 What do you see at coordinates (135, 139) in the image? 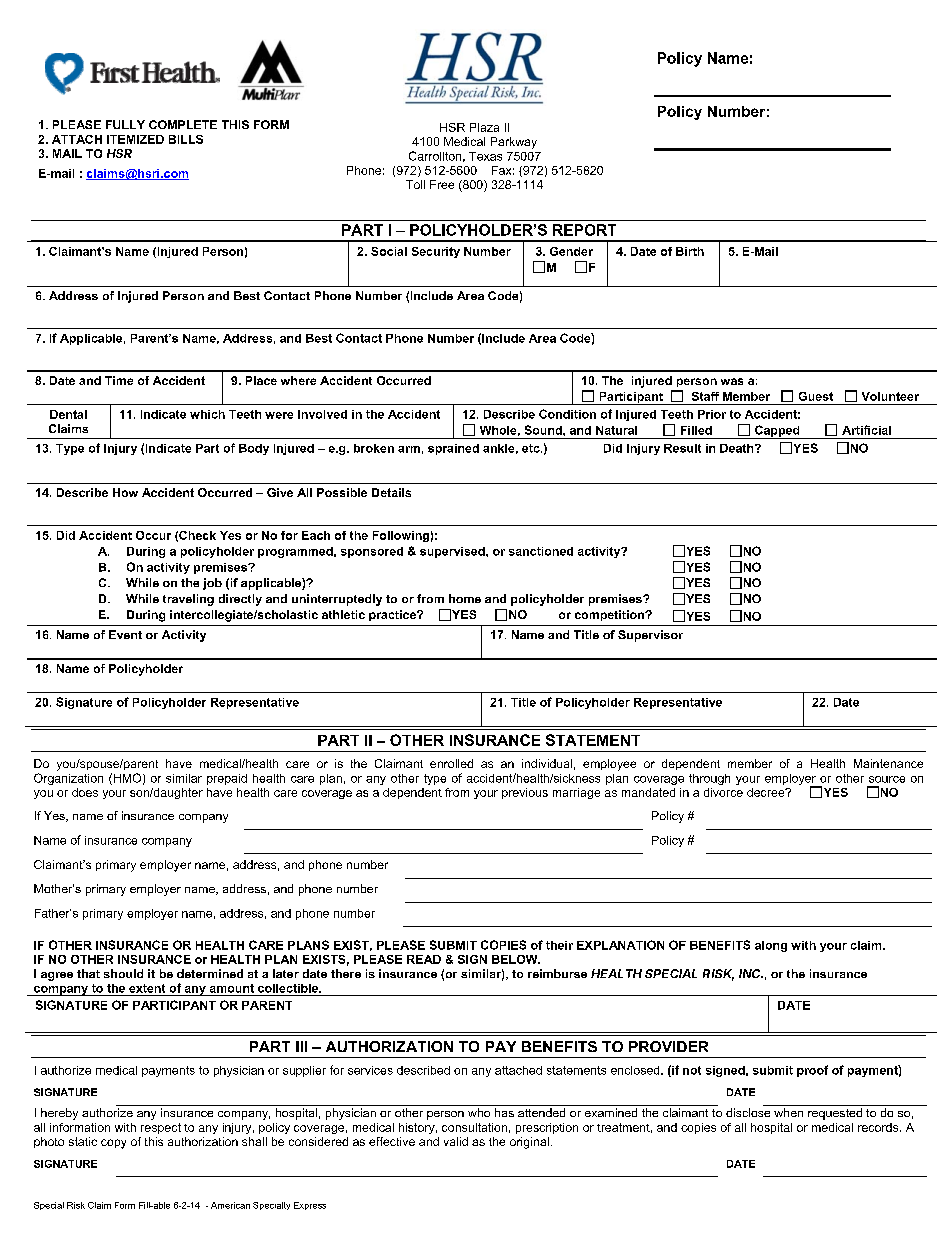
I see `ITEMIZED` at bounding box center [135, 139].
